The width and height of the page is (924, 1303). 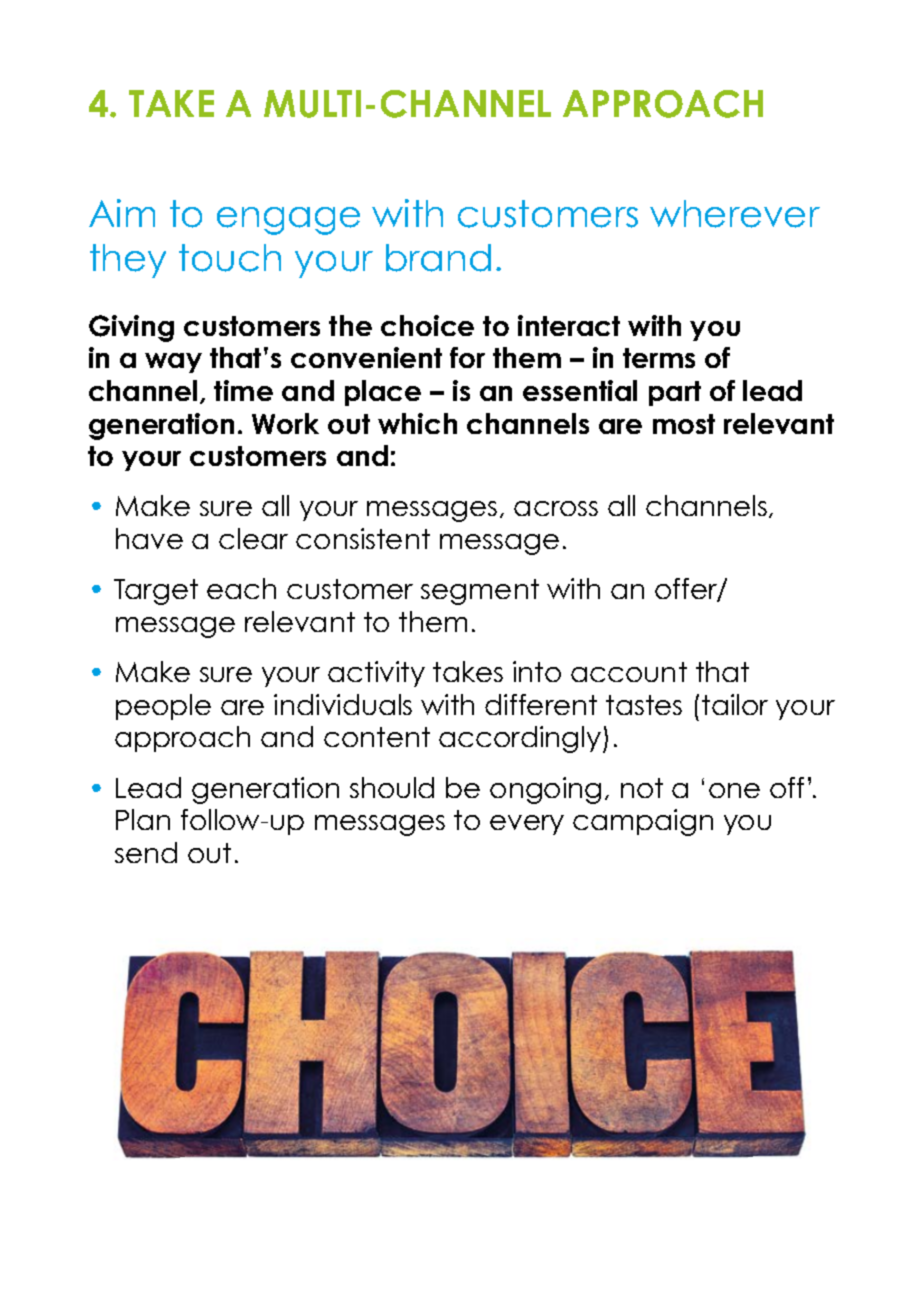 I want to click on segment, so click(x=480, y=592).
